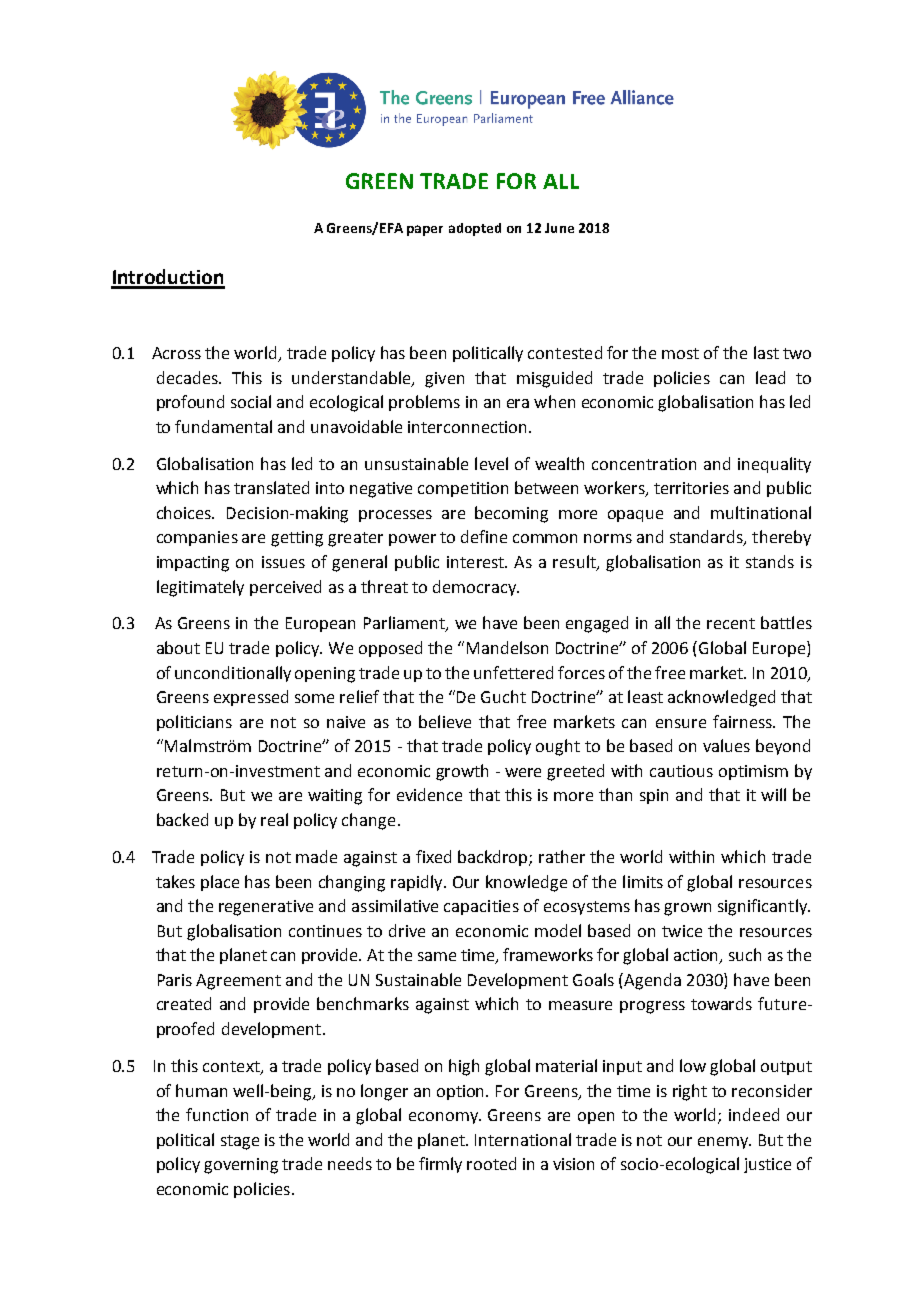  What do you see at coordinates (724, 1143) in the screenshot?
I see `enemy` at bounding box center [724, 1143].
